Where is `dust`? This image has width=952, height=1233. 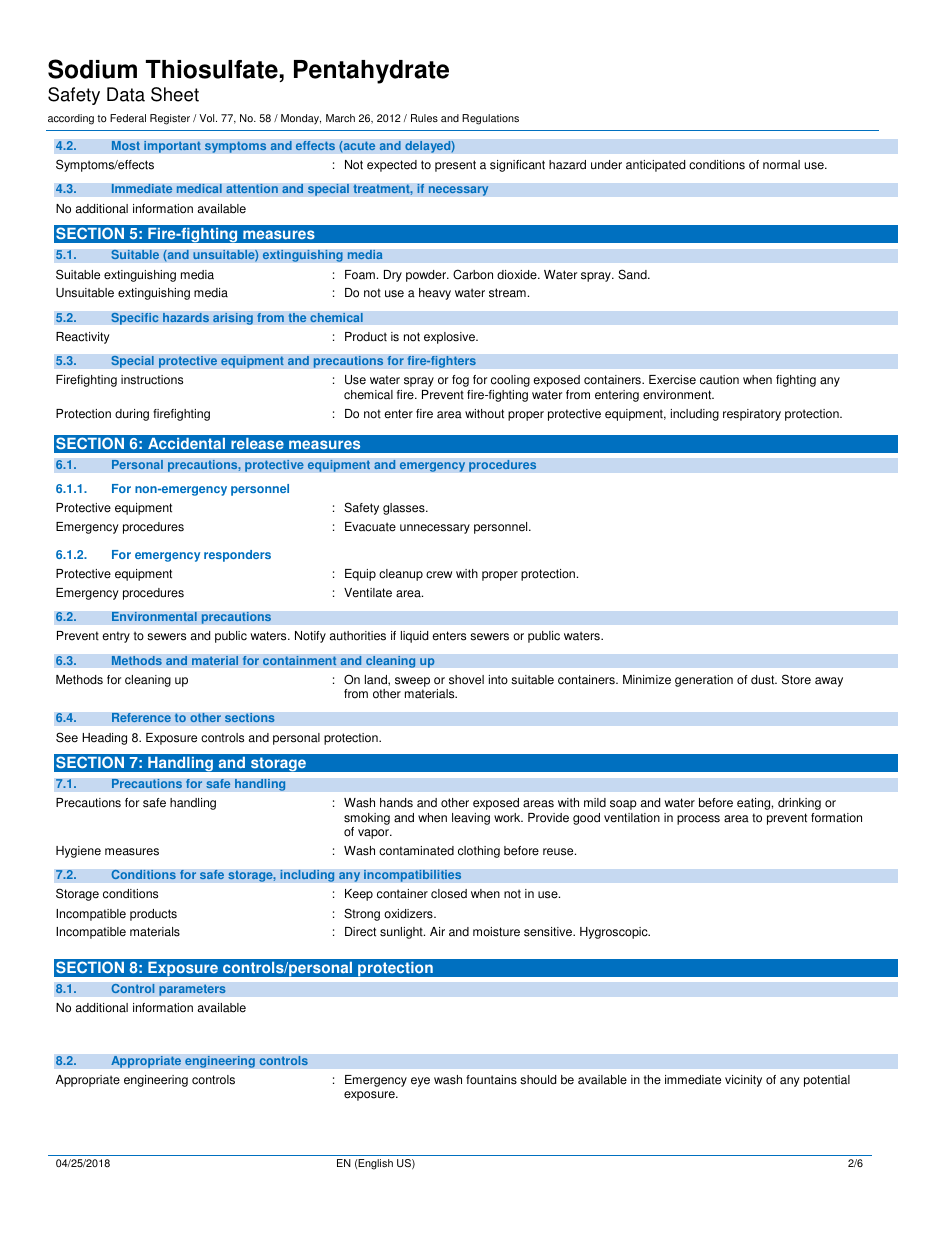 dust is located at coordinates (764, 680).
